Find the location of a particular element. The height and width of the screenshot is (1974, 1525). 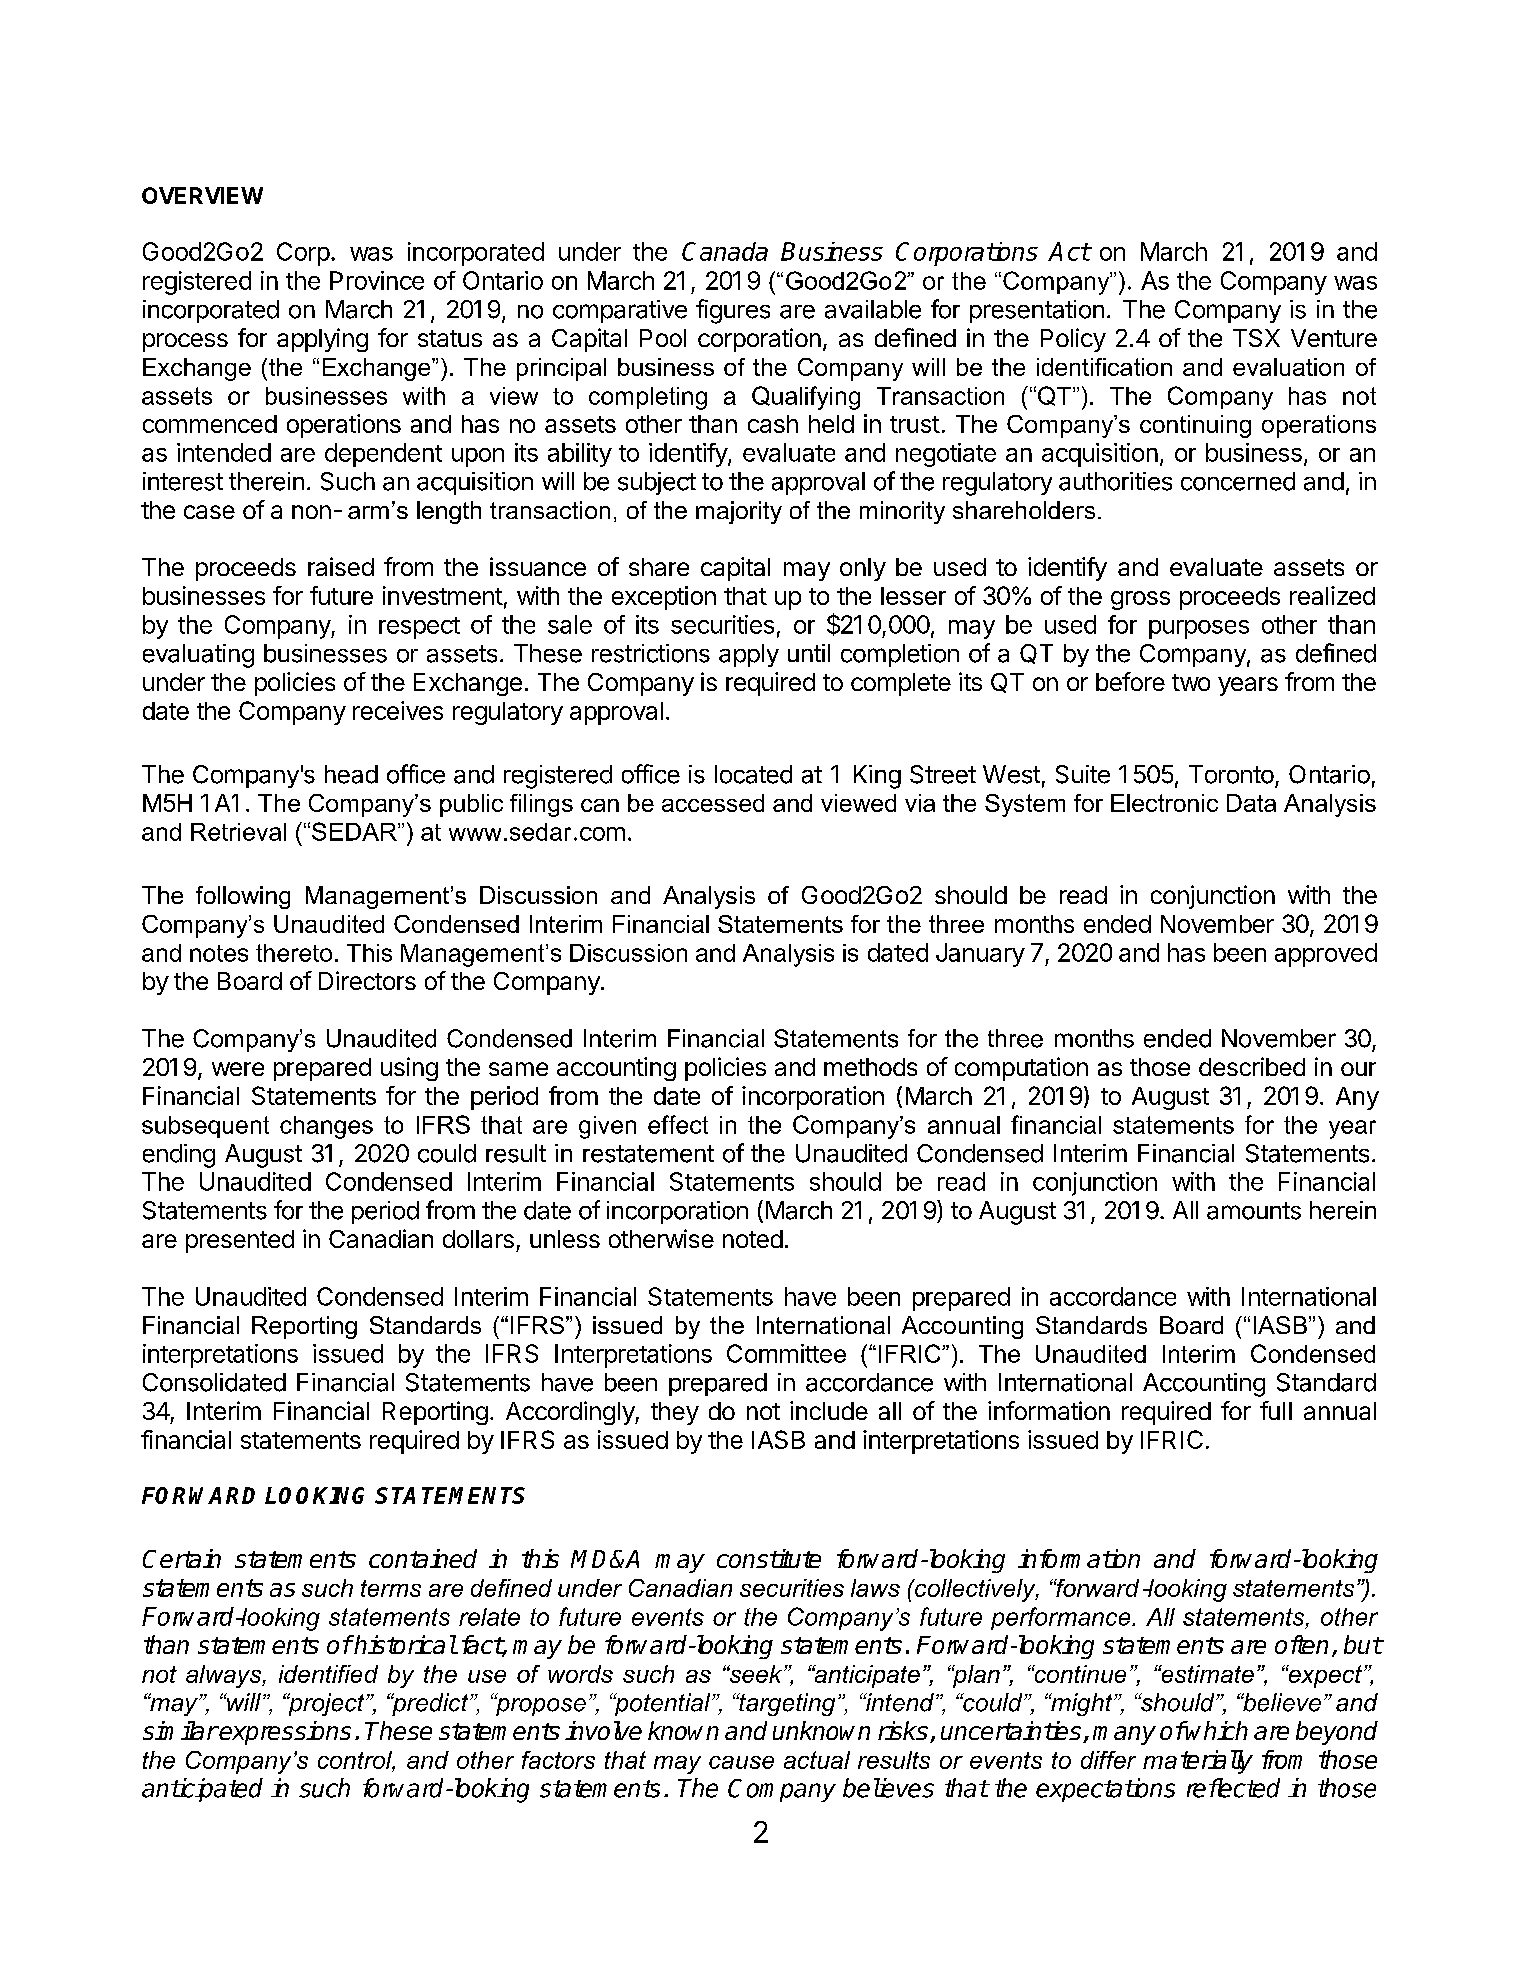

TSX is located at coordinates (1256, 338).
